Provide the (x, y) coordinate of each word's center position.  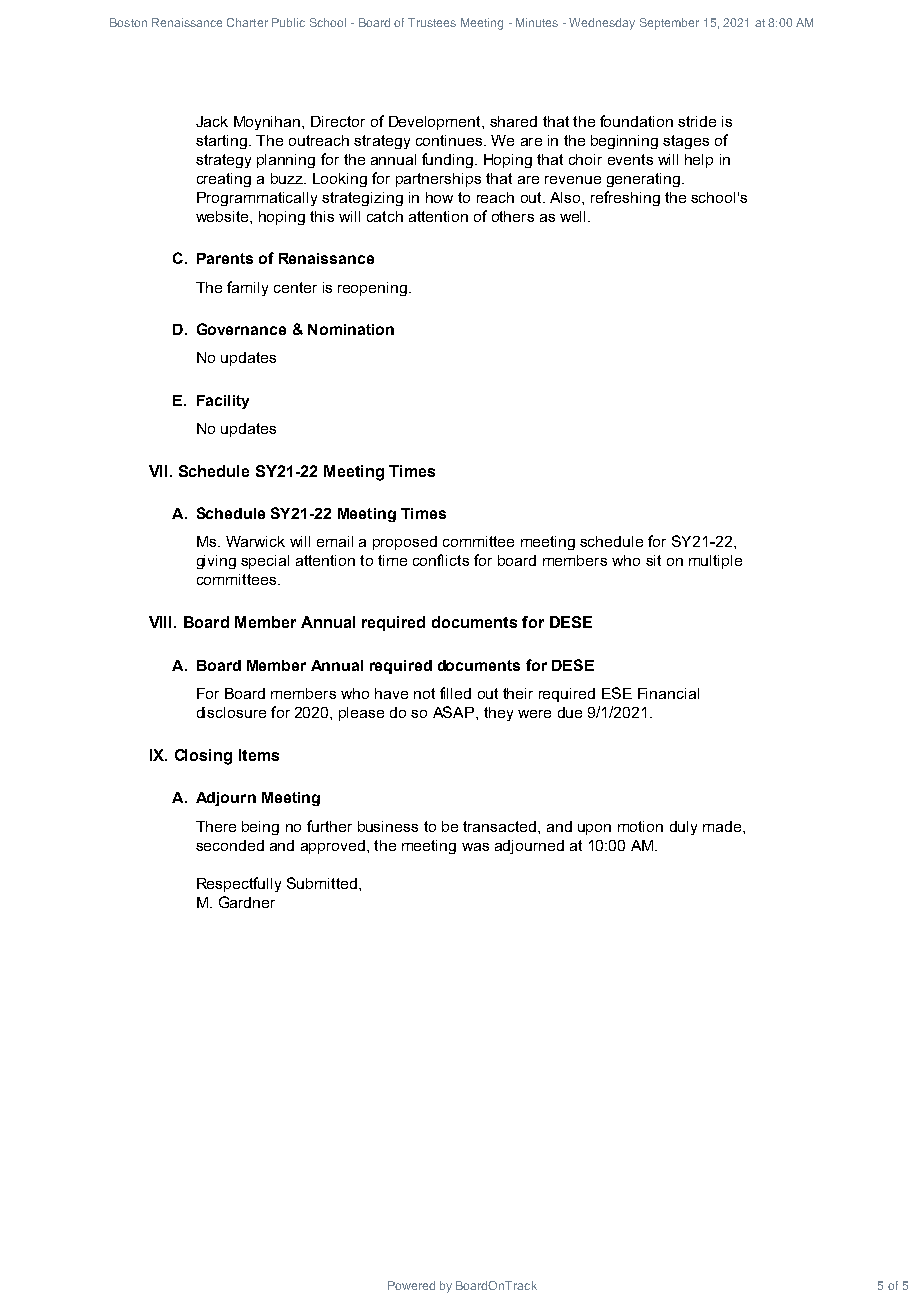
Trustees (432, 22)
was (475, 847)
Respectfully (239, 884)
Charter (247, 22)
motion (640, 826)
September (669, 24)
